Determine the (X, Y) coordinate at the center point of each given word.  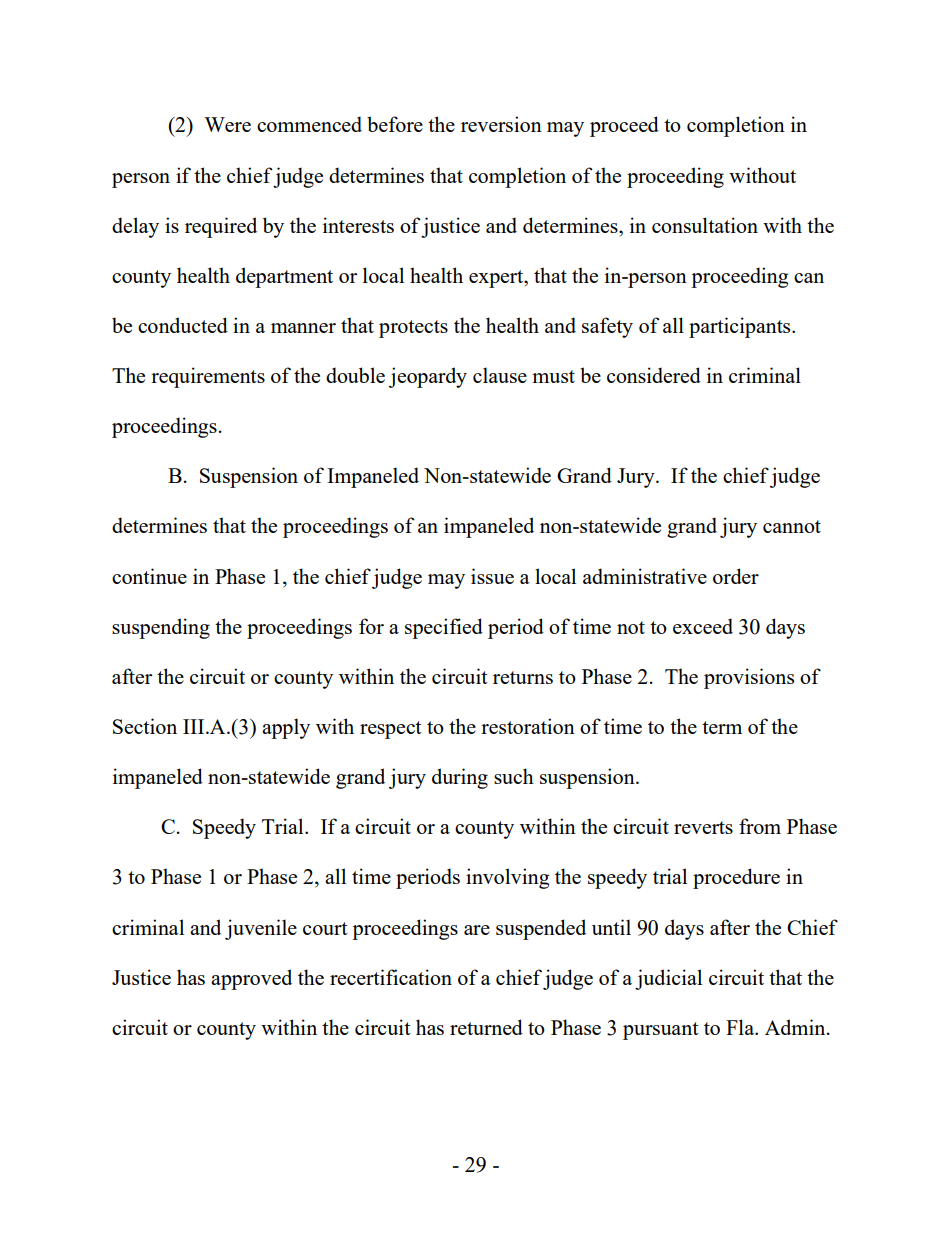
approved (251, 979)
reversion (501, 124)
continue (149, 576)
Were (227, 124)
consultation (705, 225)
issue (492, 576)
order (736, 576)
